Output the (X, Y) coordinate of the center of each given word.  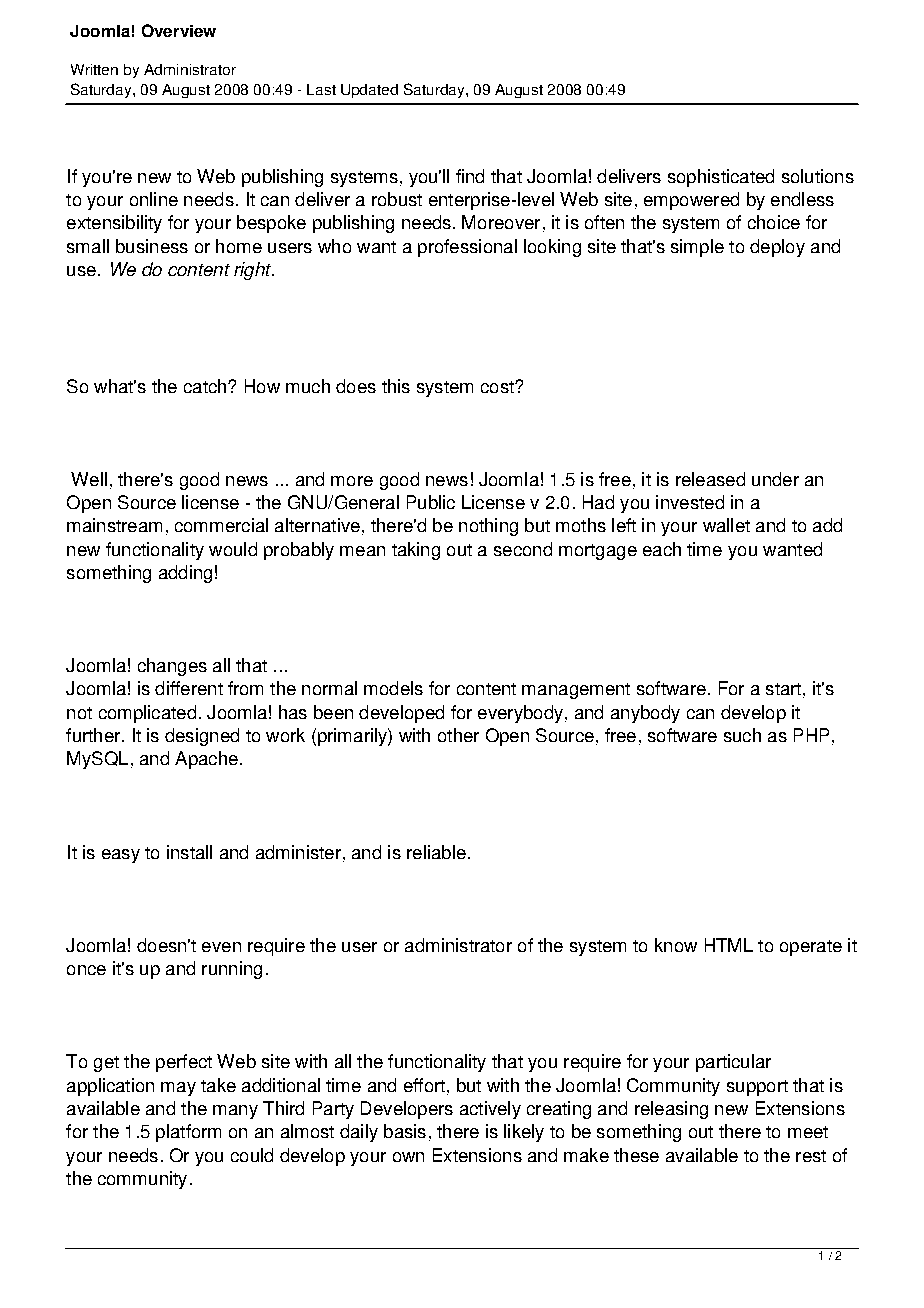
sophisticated (721, 178)
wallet (726, 525)
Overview (179, 30)
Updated (369, 91)
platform (188, 1133)
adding (185, 574)
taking (416, 551)
